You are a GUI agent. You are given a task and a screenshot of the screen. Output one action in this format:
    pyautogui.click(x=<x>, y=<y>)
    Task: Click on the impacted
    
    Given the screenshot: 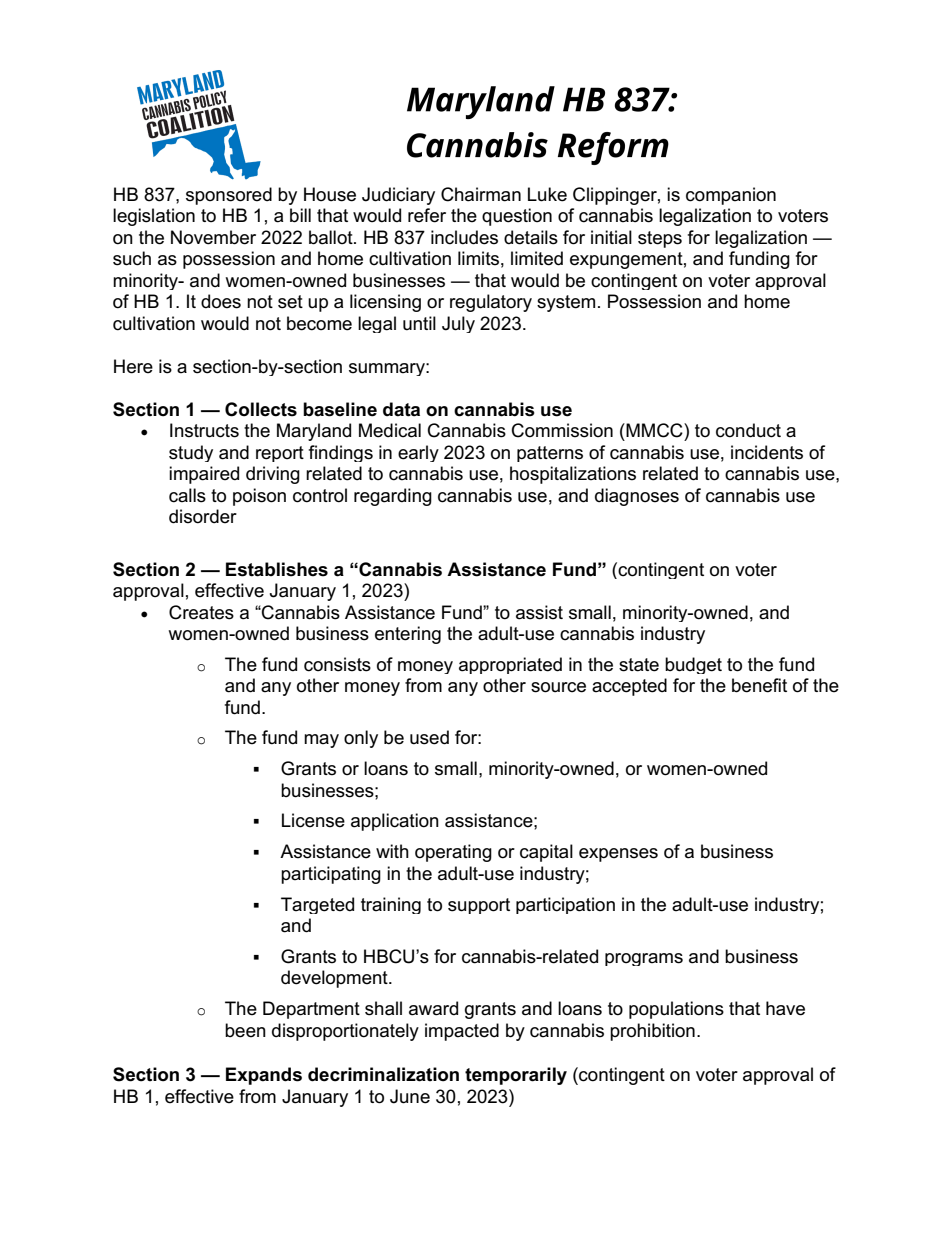 What is the action you would take?
    pyautogui.click(x=462, y=1032)
